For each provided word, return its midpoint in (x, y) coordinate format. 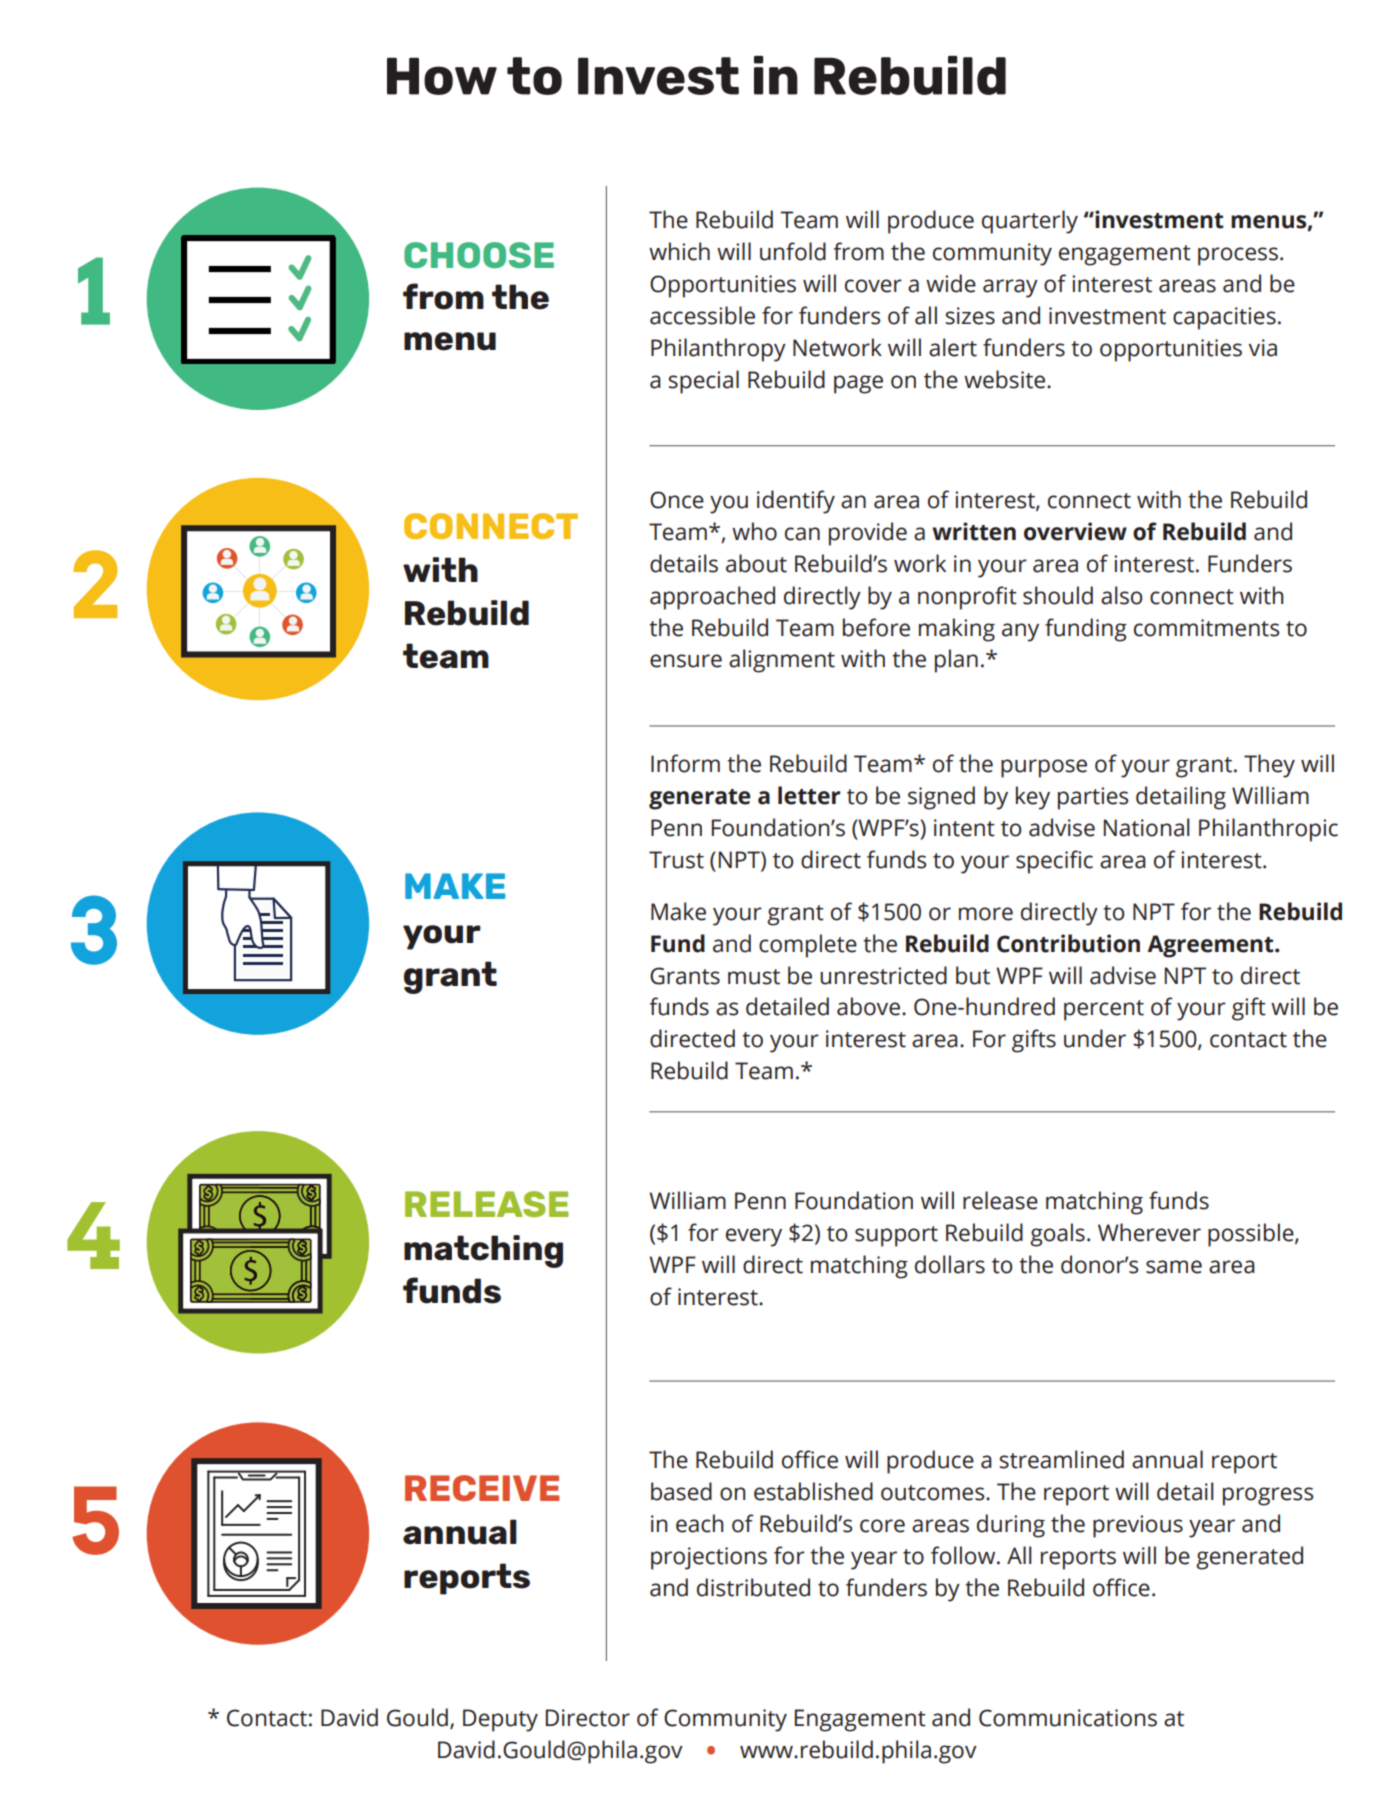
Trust (676, 860)
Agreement (1211, 946)
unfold (793, 251)
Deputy (500, 1720)
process (1238, 256)
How (442, 76)
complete (808, 946)
